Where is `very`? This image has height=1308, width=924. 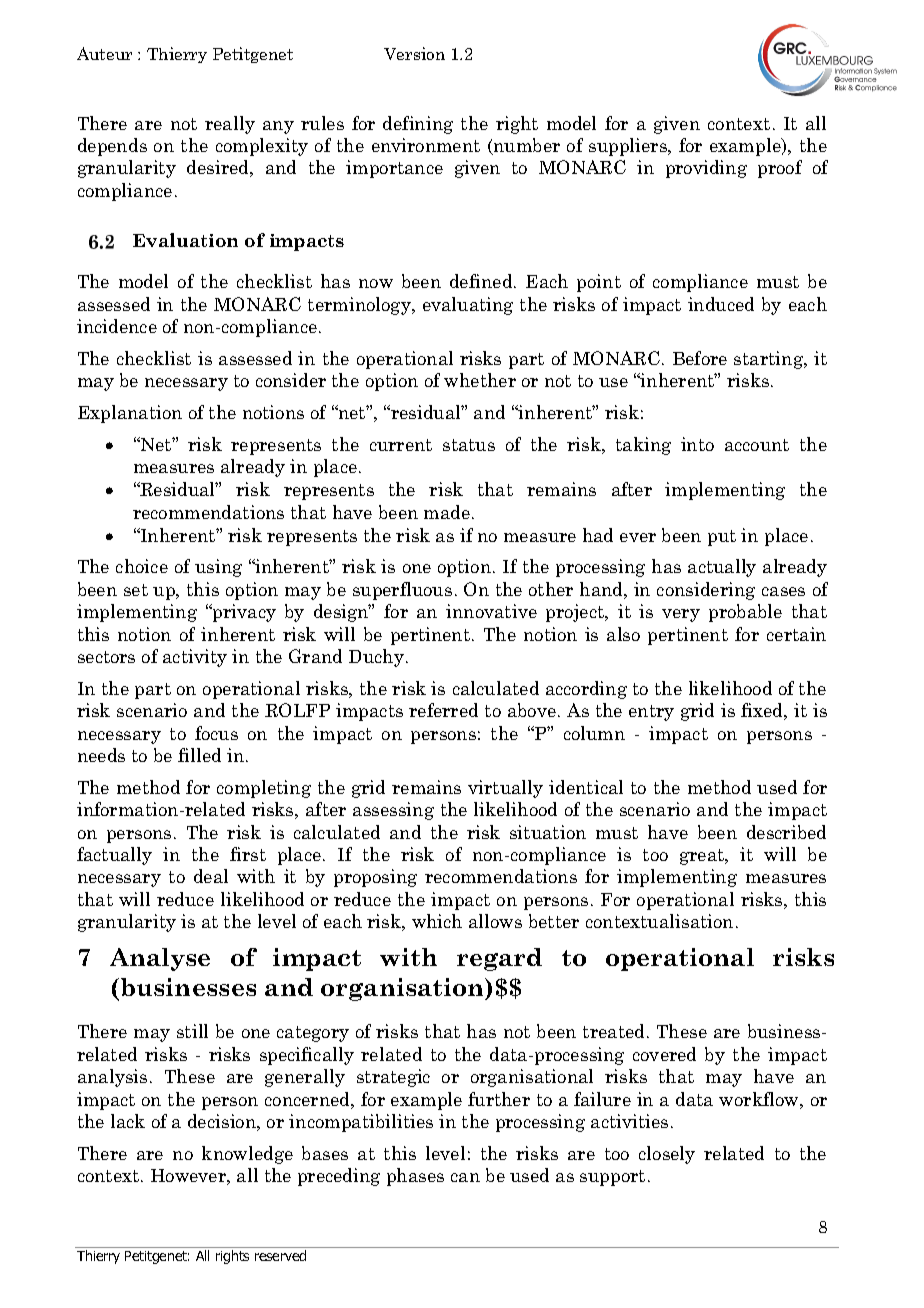
very is located at coordinates (681, 615).
